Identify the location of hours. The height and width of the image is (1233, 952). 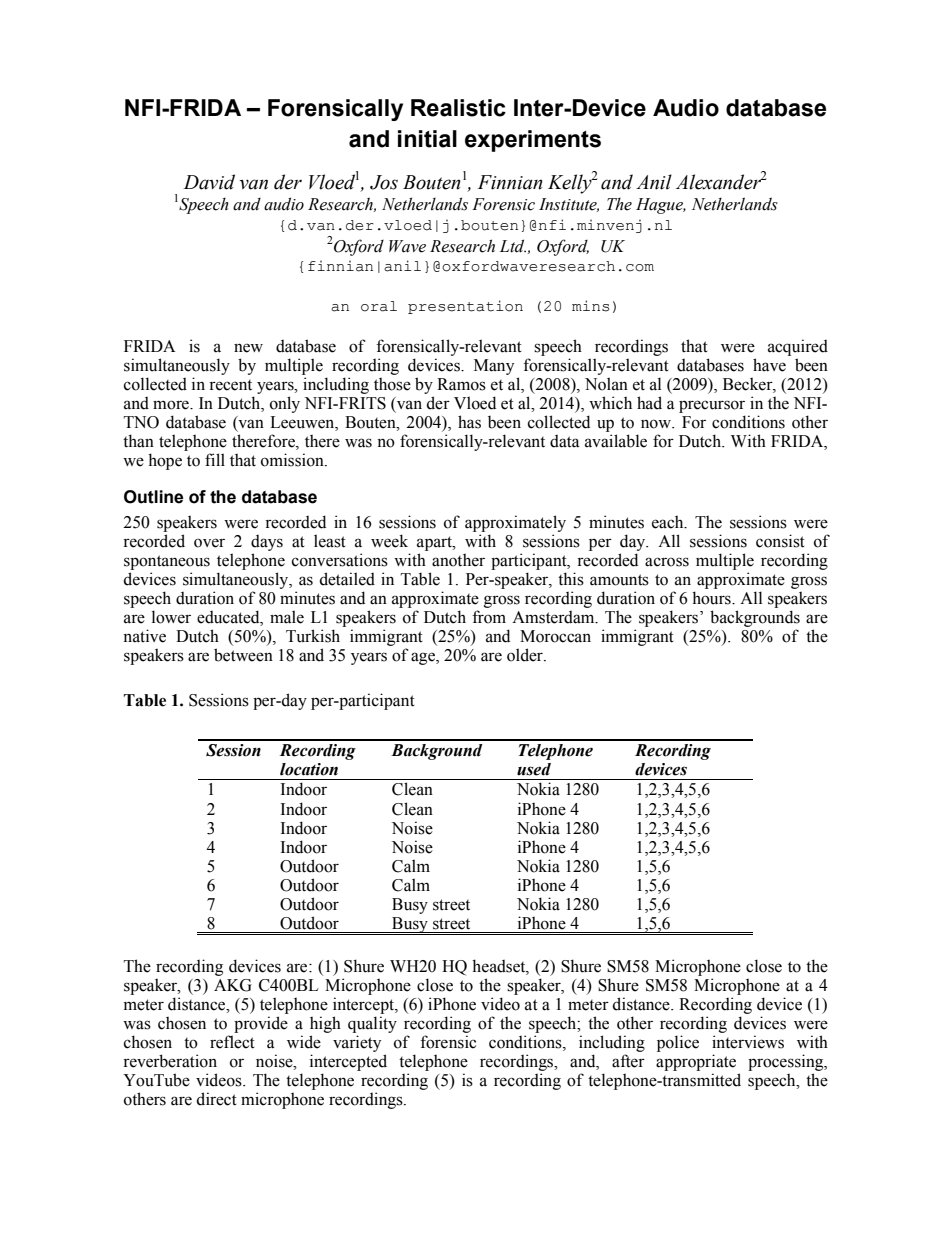
(712, 598).
